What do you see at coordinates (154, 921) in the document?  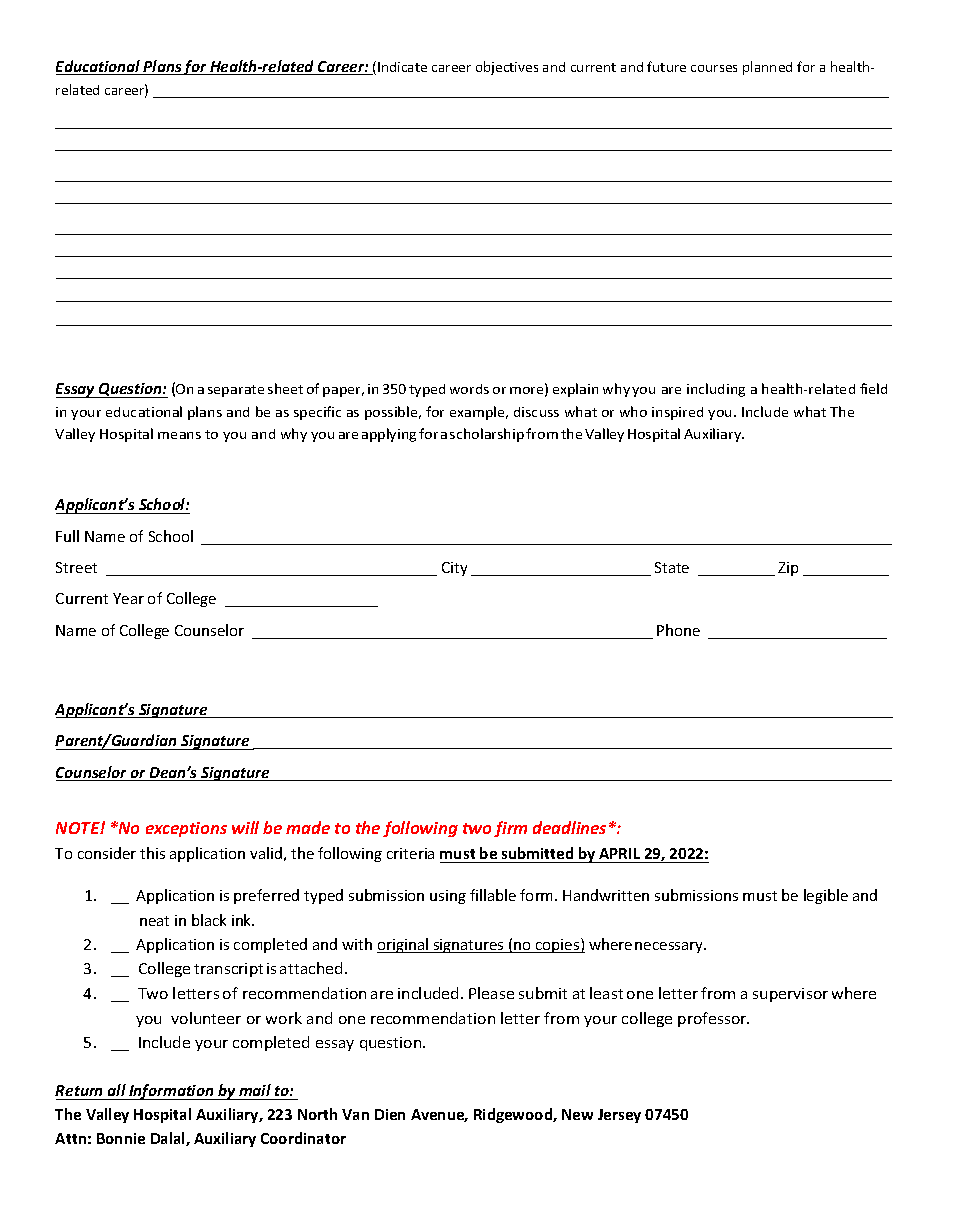 I see `neat` at bounding box center [154, 921].
